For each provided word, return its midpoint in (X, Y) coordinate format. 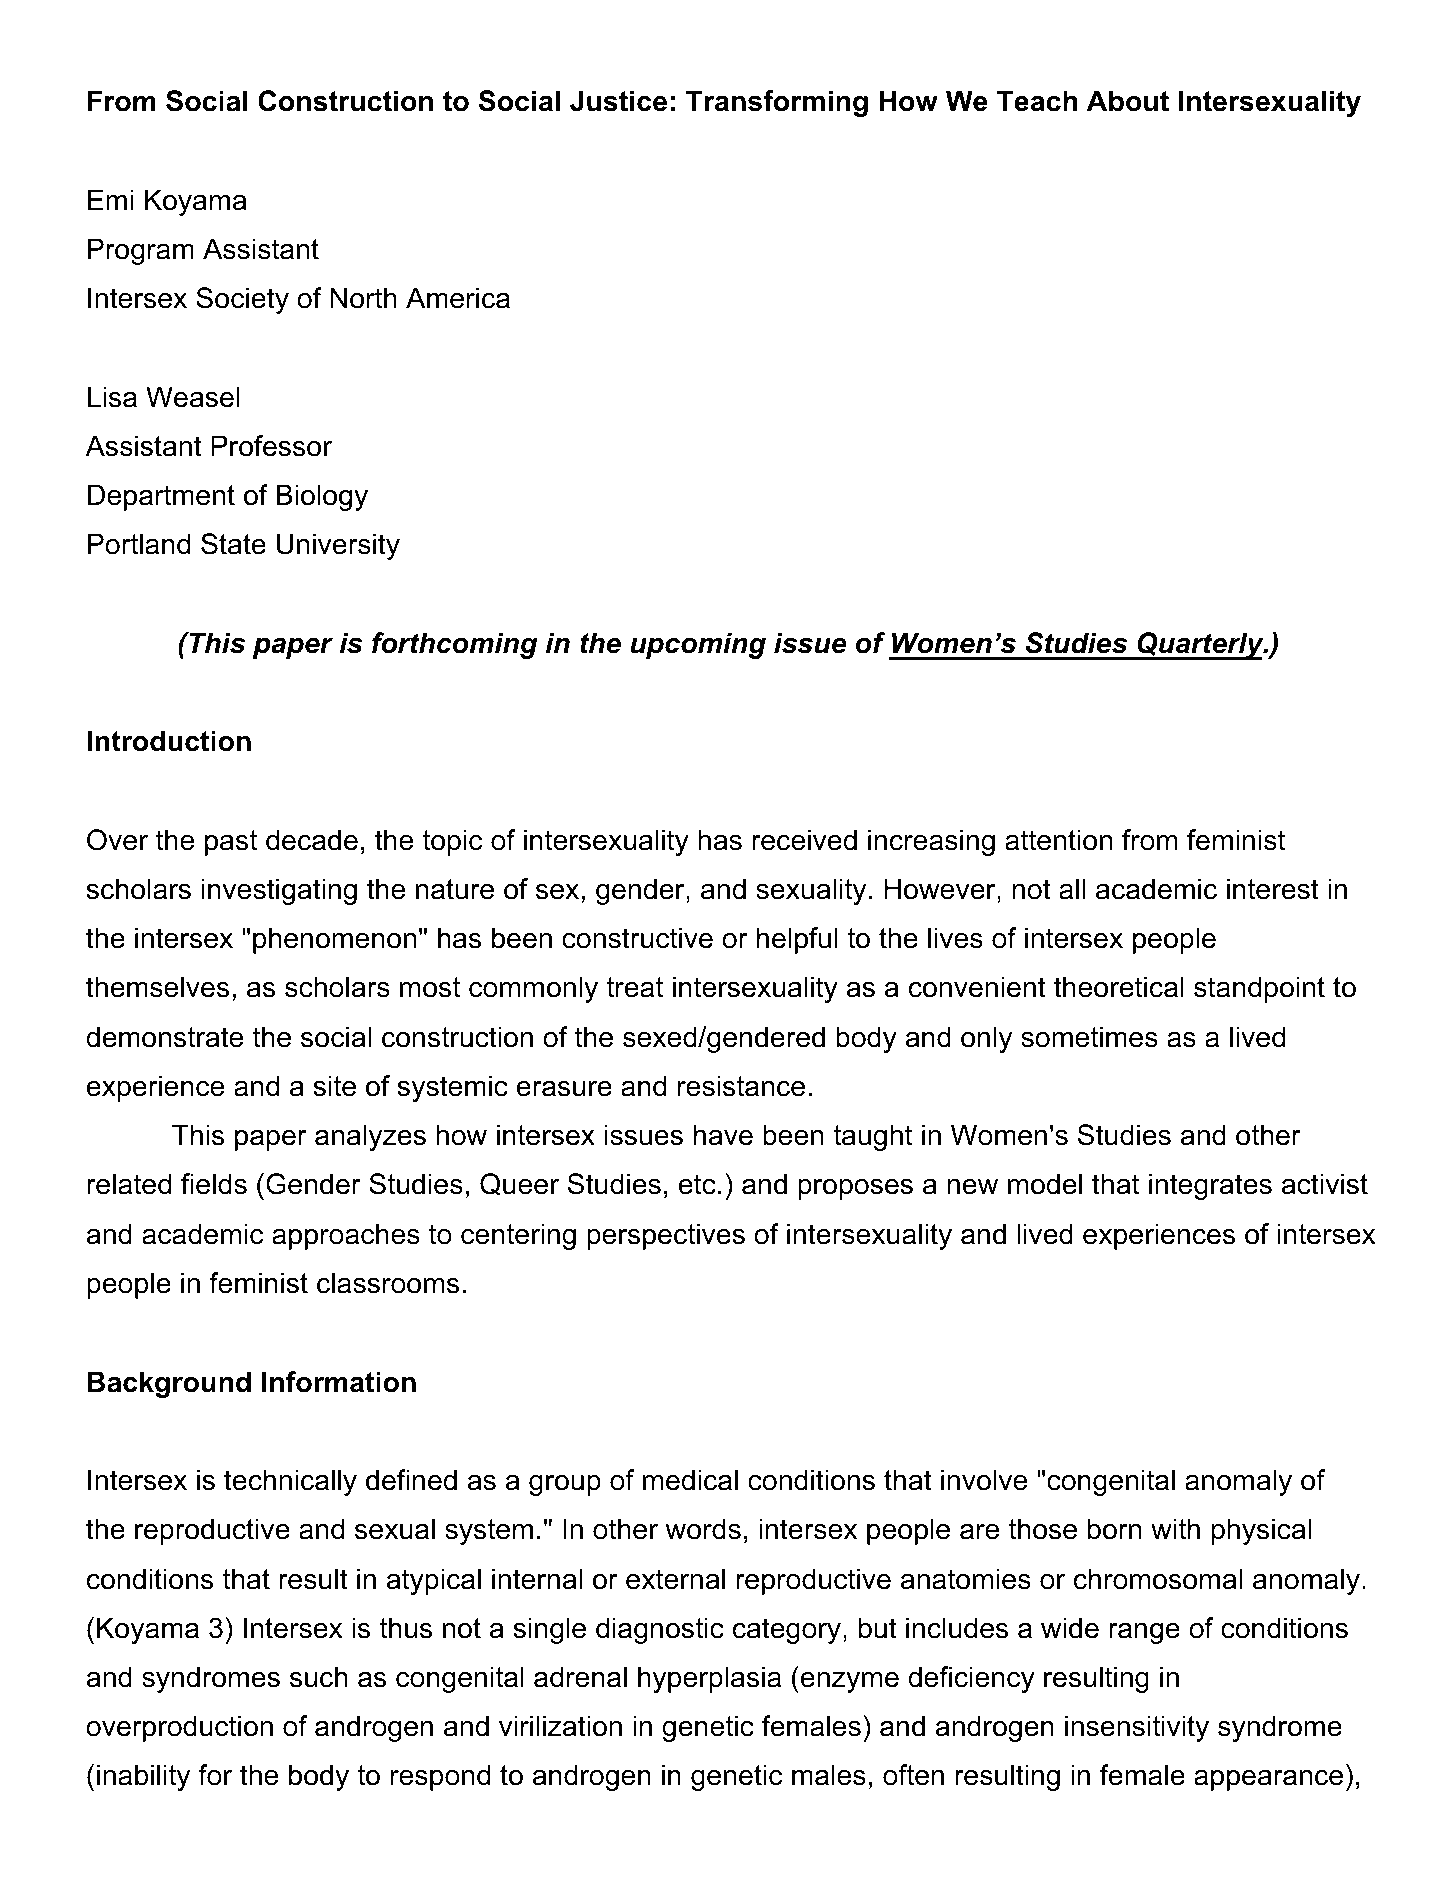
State (233, 544)
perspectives (666, 1236)
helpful (797, 940)
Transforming (777, 103)
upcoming (698, 645)
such (318, 1677)
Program (141, 251)
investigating (279, 891)
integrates (1210, 1186)
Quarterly (1200, 646)
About (1128, 101)
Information (339, 1382)
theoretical (1119, 987)
